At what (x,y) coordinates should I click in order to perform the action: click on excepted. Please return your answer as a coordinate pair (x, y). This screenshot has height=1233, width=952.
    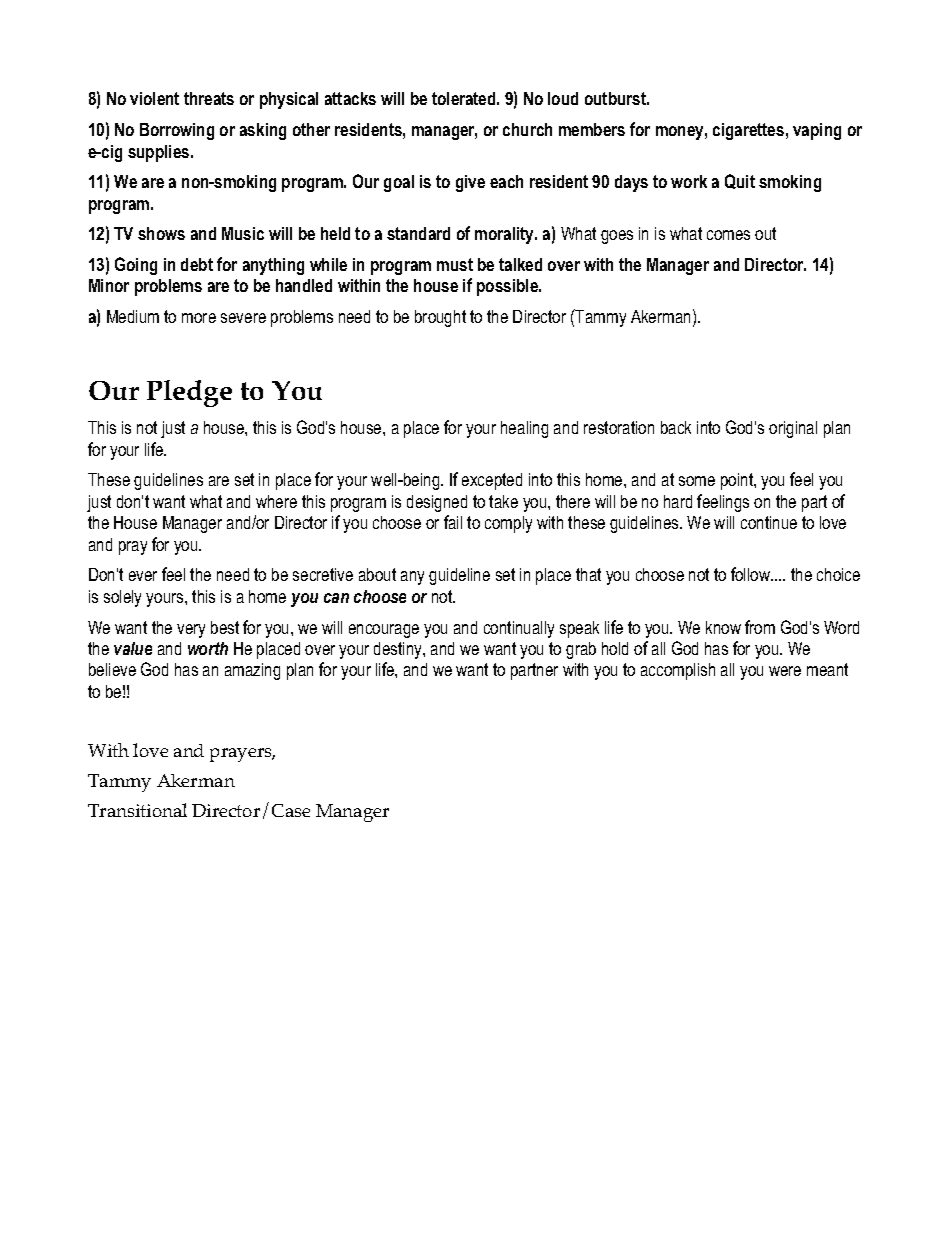
    Looking at the image, I should click on (492, 481).
